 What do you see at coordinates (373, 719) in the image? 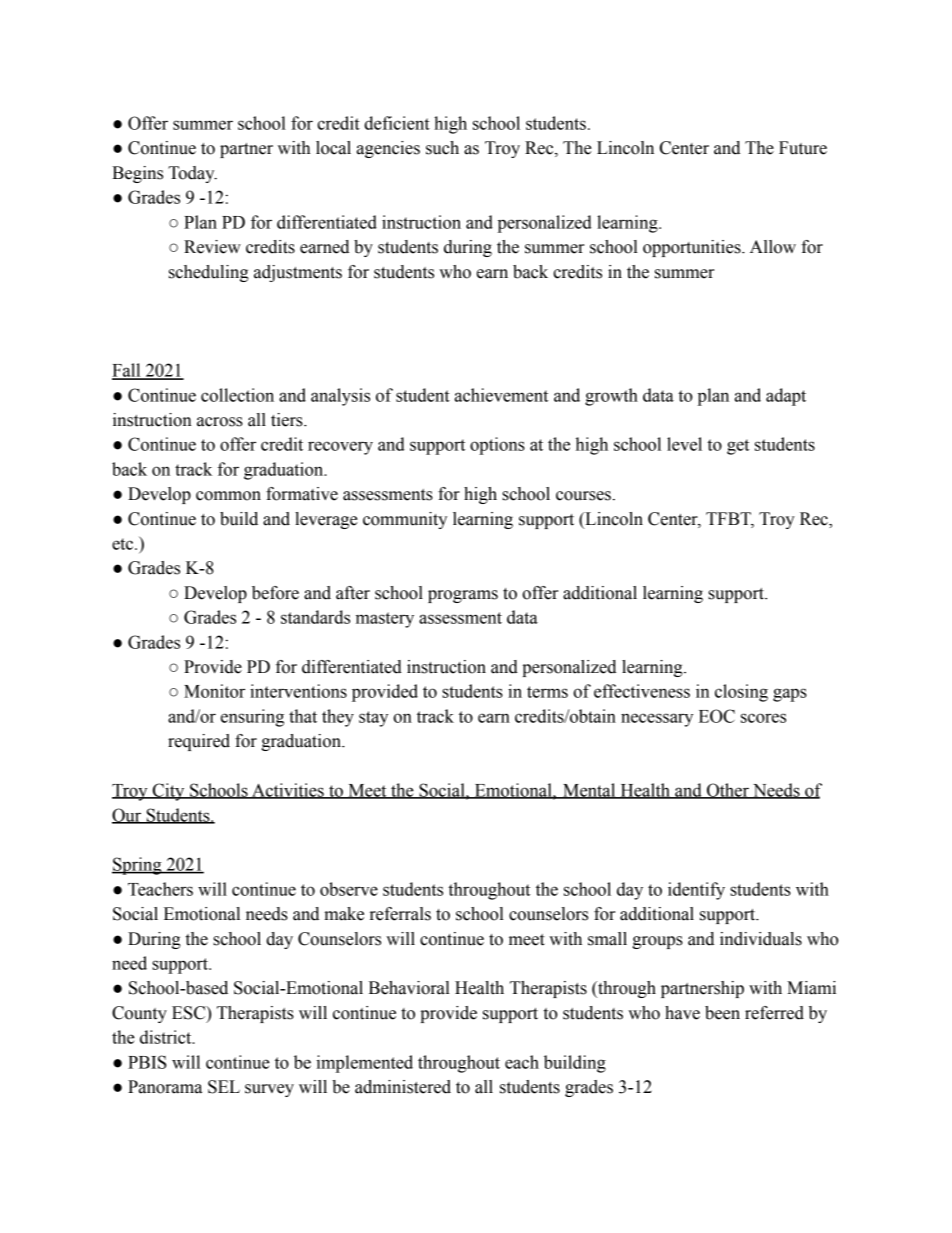
I see `stay` at bounding box center [373, 719].
